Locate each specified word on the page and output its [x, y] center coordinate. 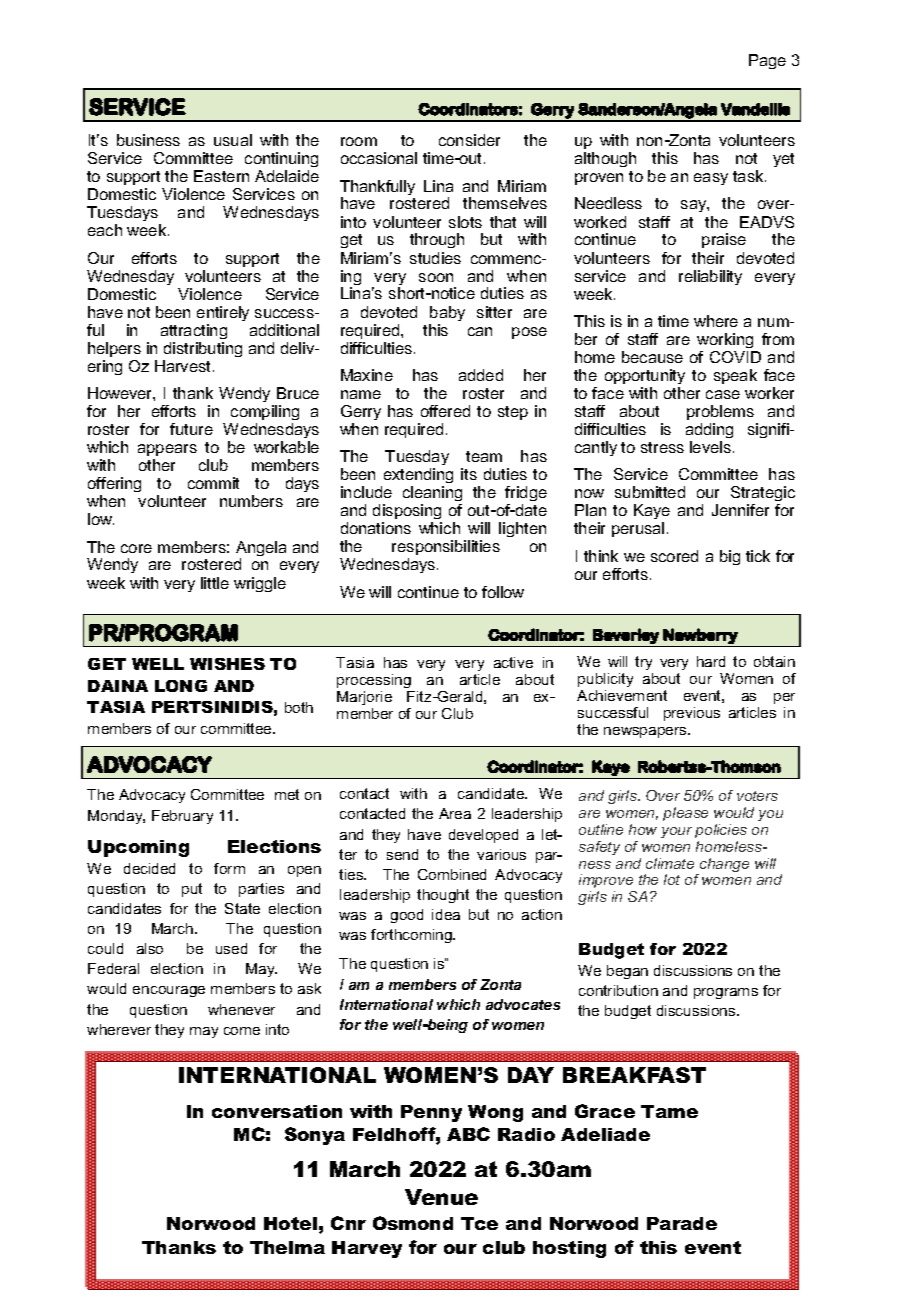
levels [710, 447]
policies [721, 831]
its [469, 474]
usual [233, 140]
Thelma [287, 1247]
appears [167, 450]
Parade [682, 1223]
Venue [441, 1197]
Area [455, 813]
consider [469, 140]
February [182, 817]
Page [767, 61]
